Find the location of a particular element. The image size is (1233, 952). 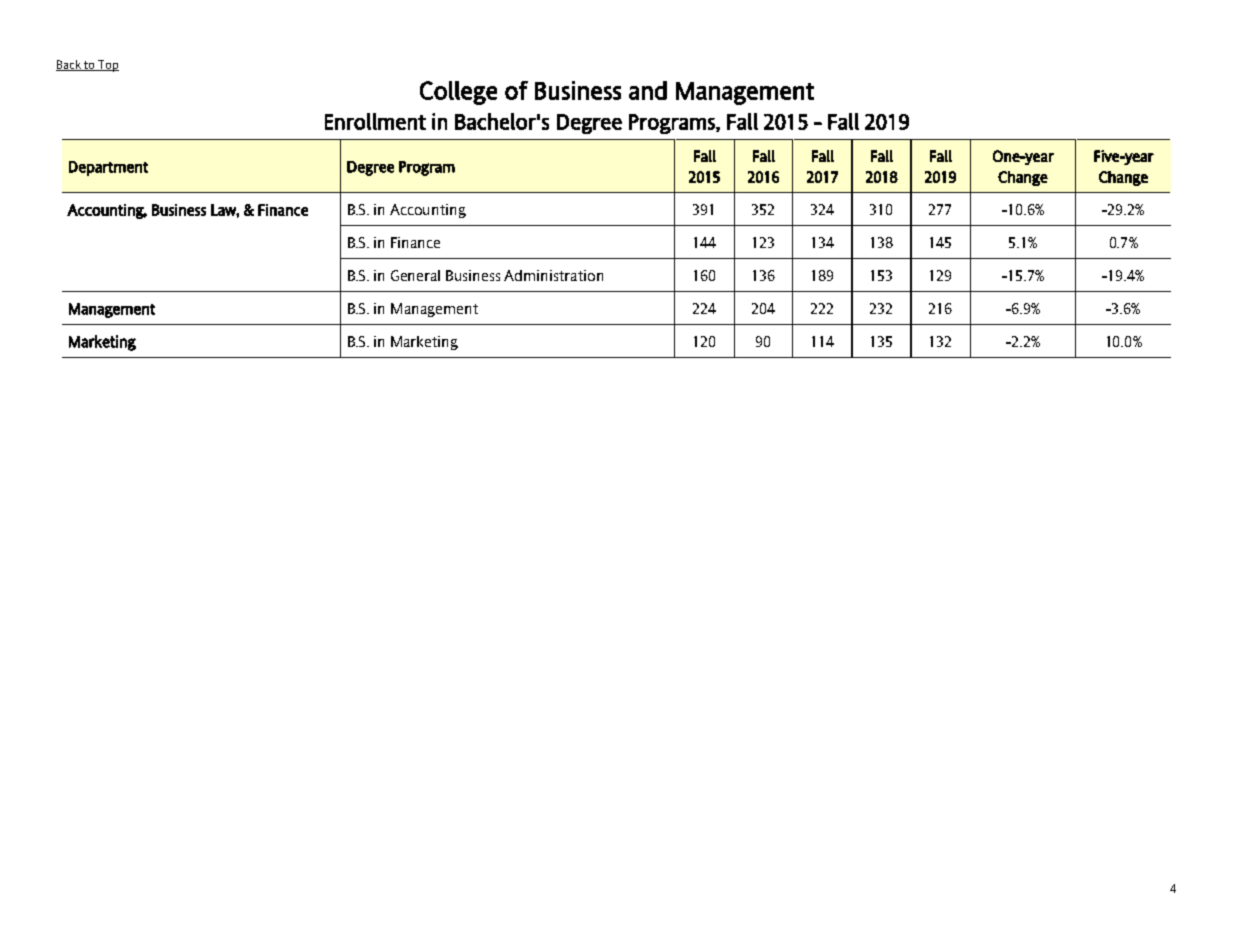

Top is located at coordinates (107, 66).
